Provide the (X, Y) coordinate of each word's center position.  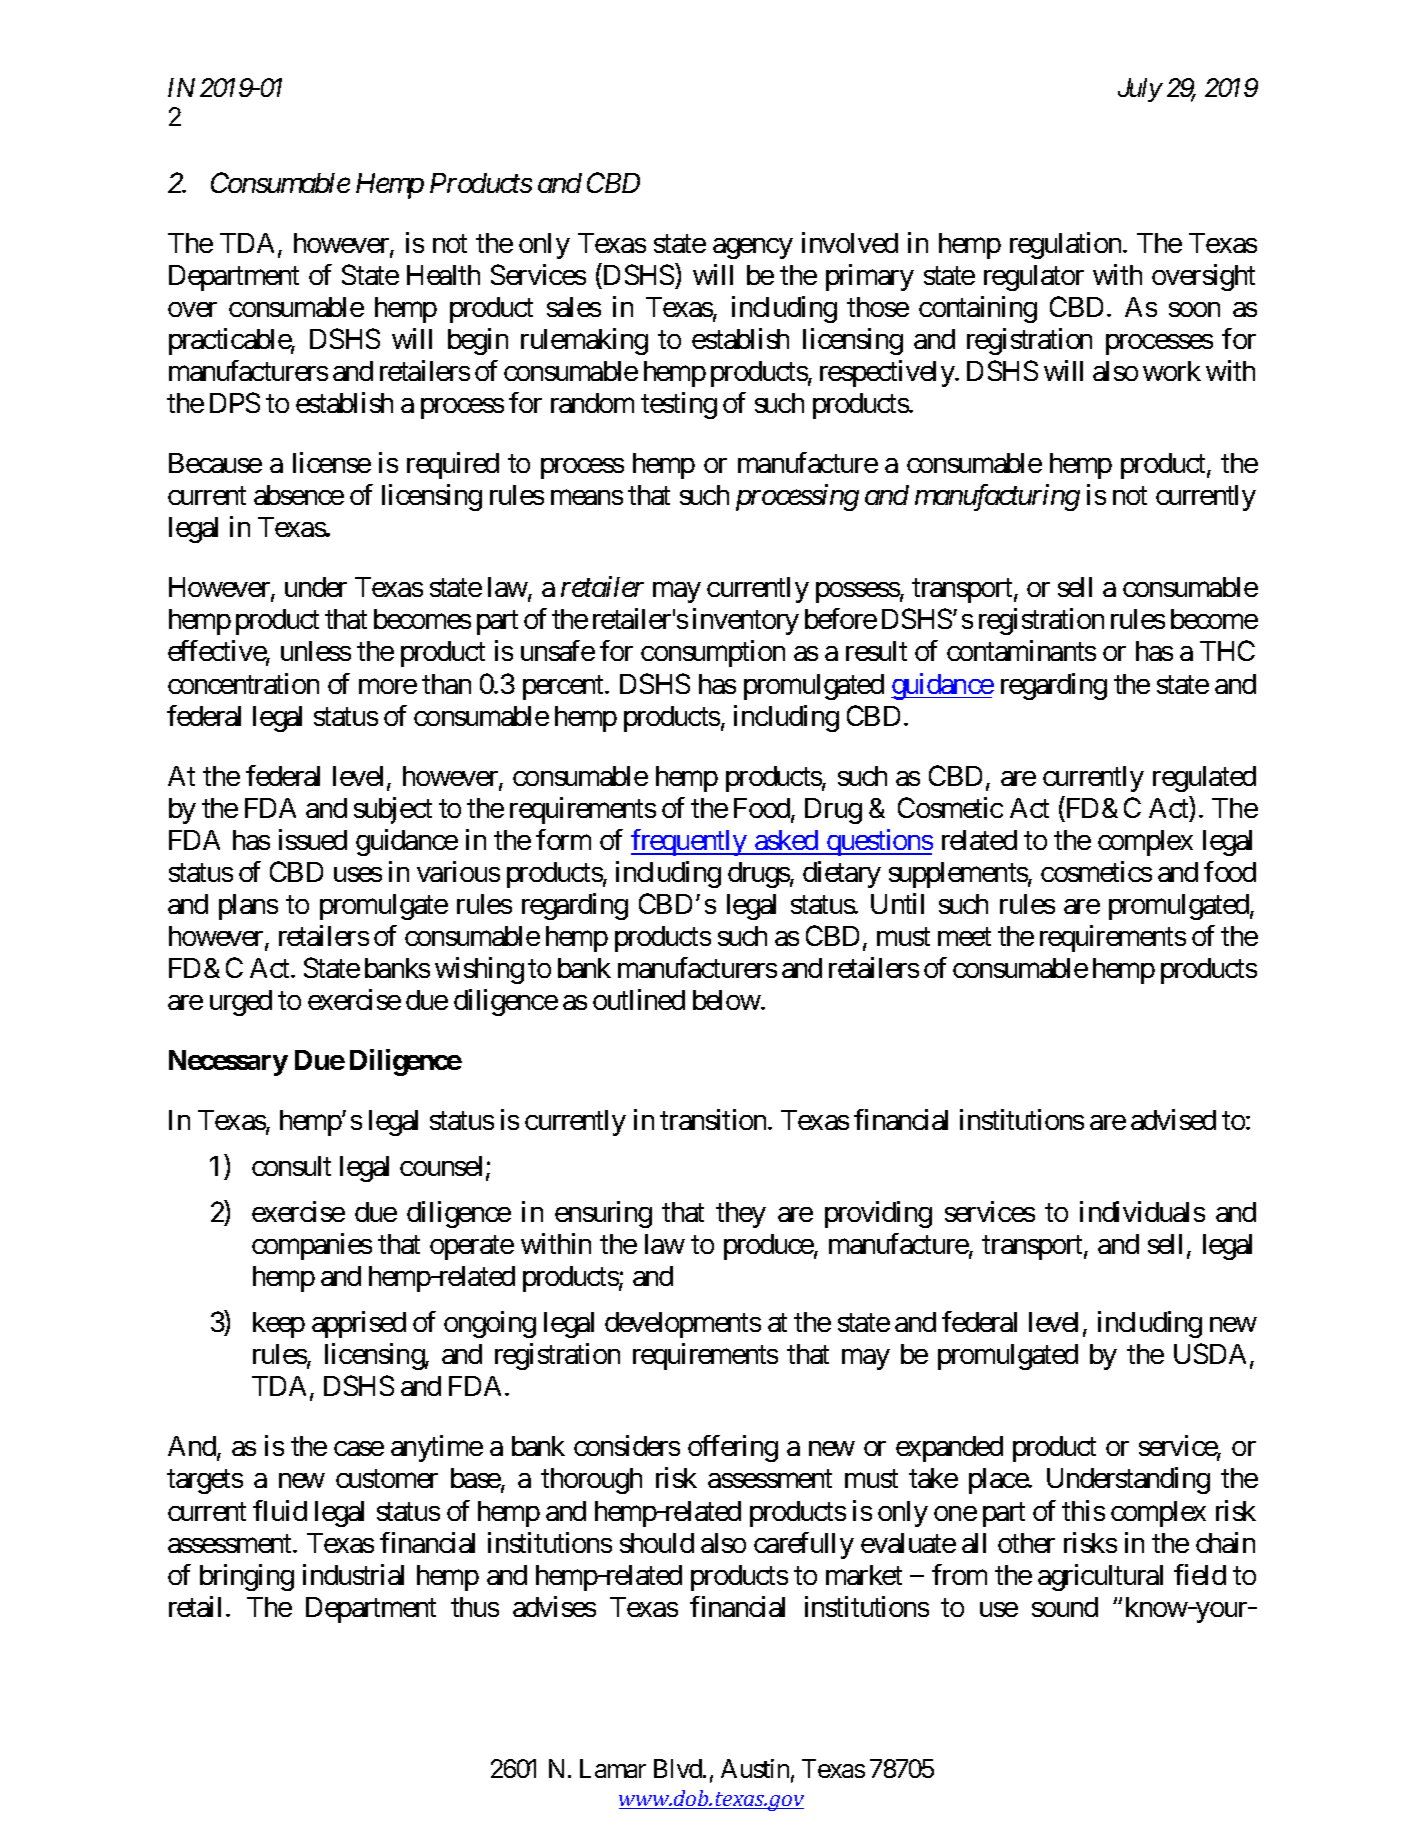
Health (443, 275)
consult (291, 1166)
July (1140, 90)
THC (1227, 651)
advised (1173, 1119)
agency (753, 248)
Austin (755, 1768)
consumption (713, 653)
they (741, 1215)
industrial (353, 1574)
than (446, 684)
